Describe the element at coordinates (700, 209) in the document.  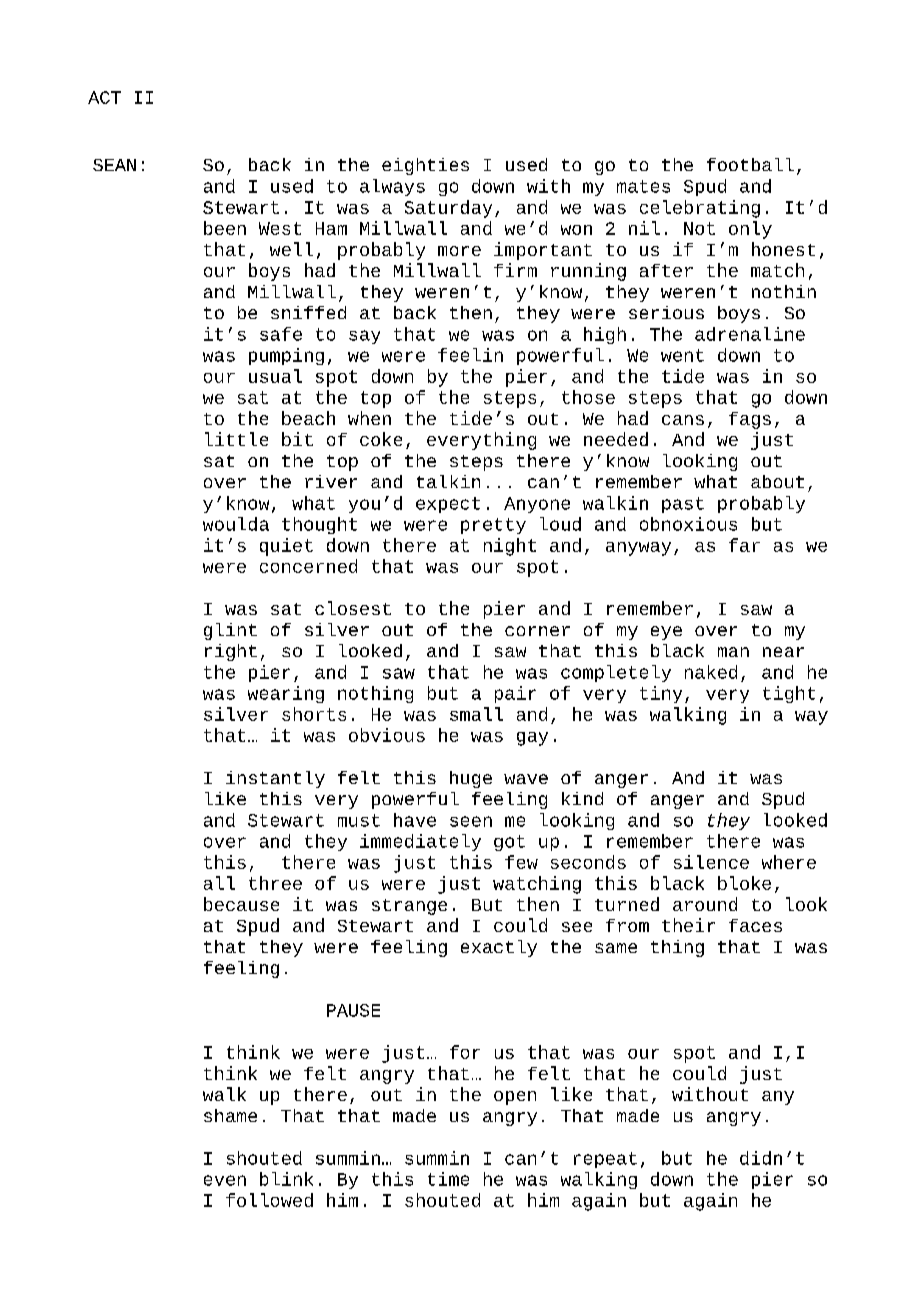
I see `celebrating` at that location.
